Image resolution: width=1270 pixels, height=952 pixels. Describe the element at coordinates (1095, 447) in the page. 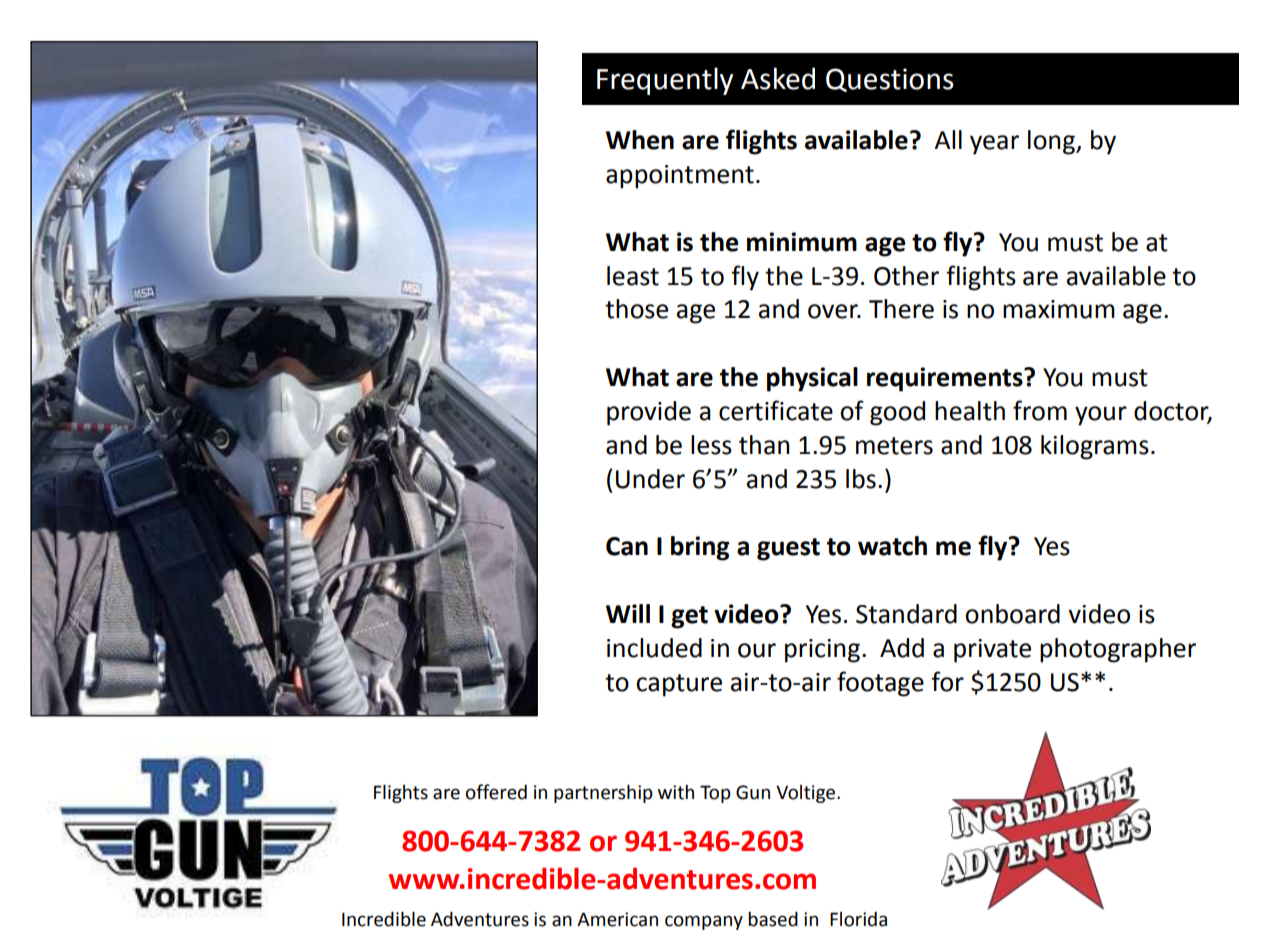

I see `kilograms` at that location.
